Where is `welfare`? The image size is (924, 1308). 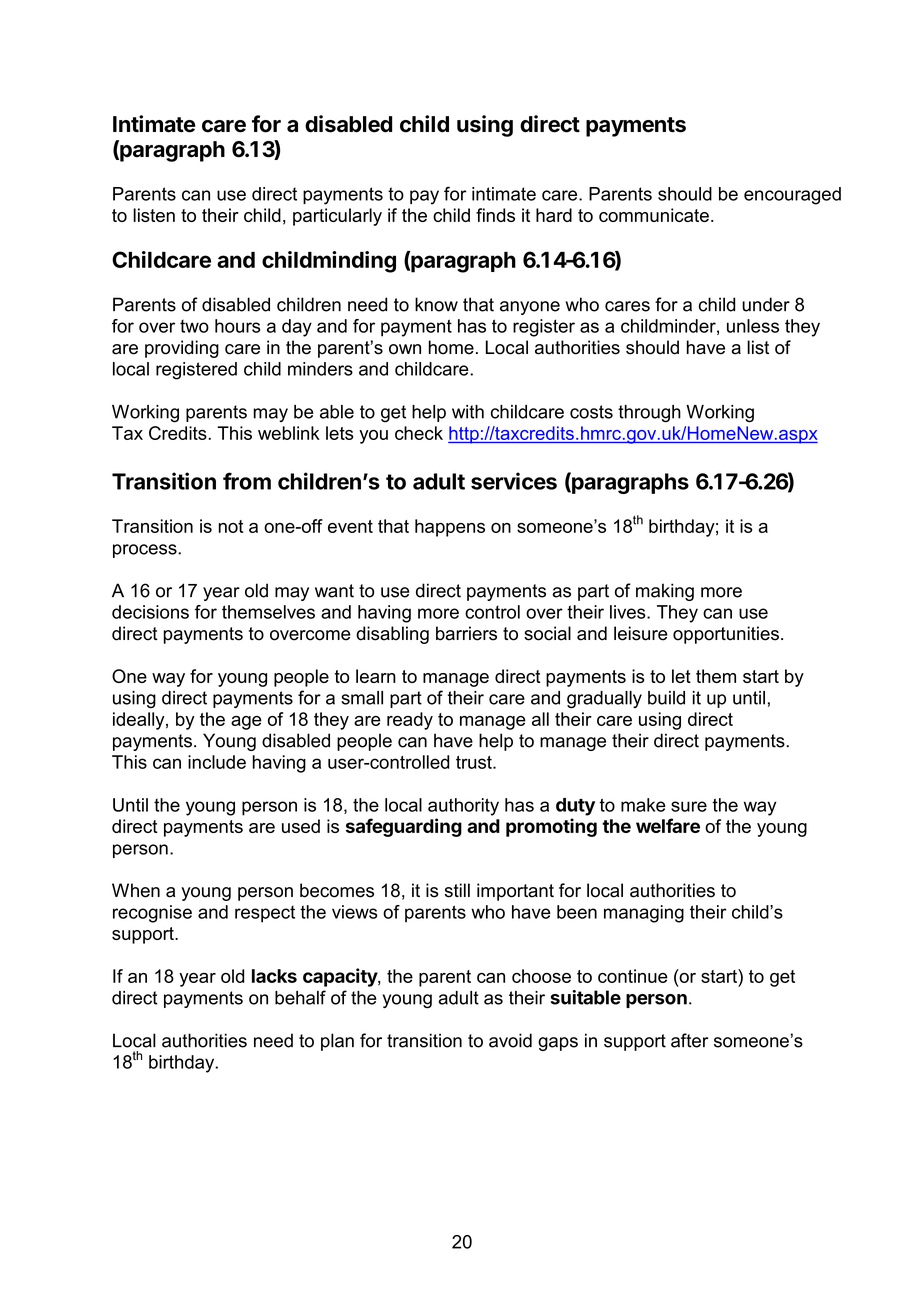
welfare is located at coordinates (668, 825).
